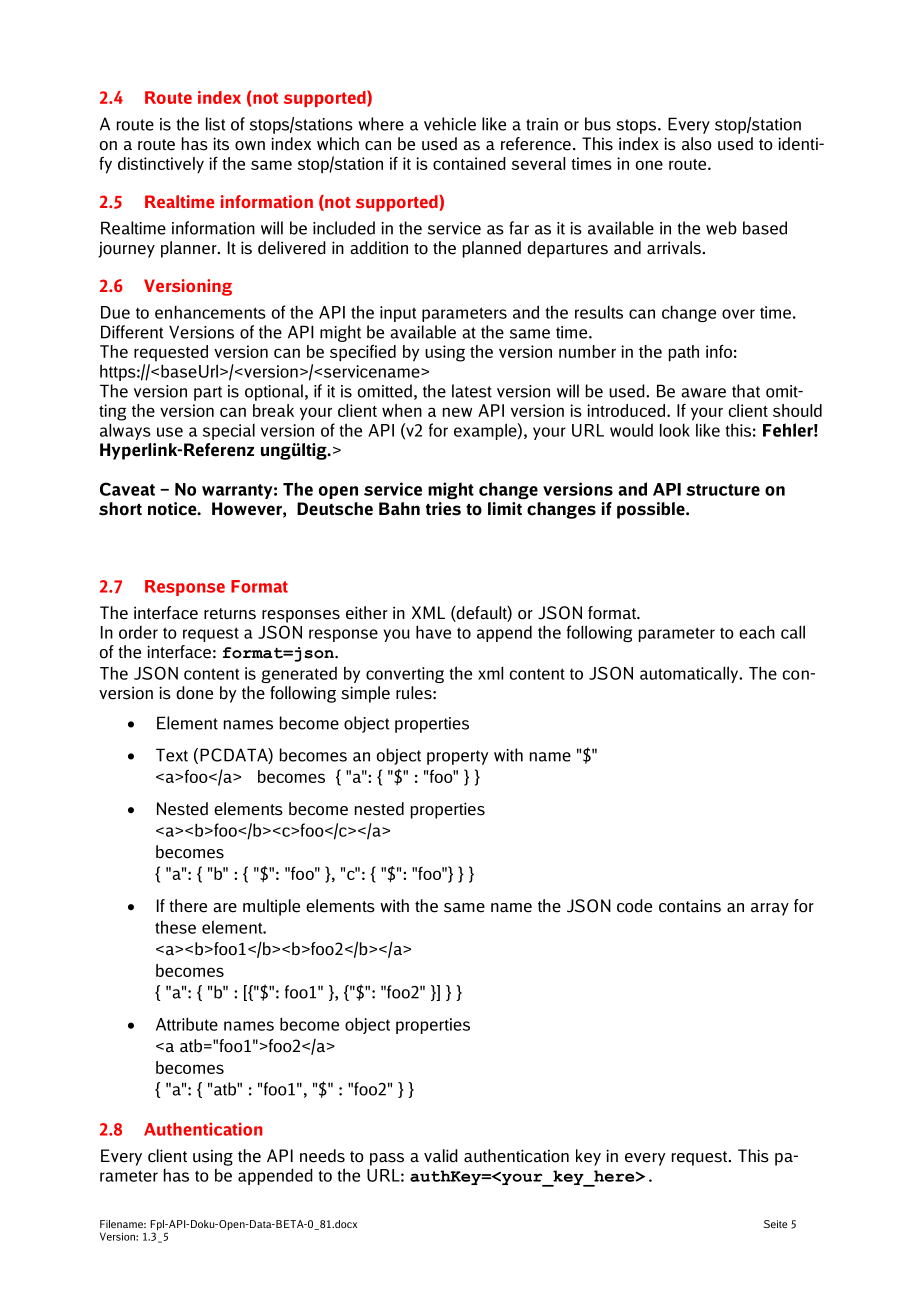 The image size is (924, 1308). What do you see at coordinates (441, 1156) in the page?
I see `valid` at bounding box center [441, 1156].
